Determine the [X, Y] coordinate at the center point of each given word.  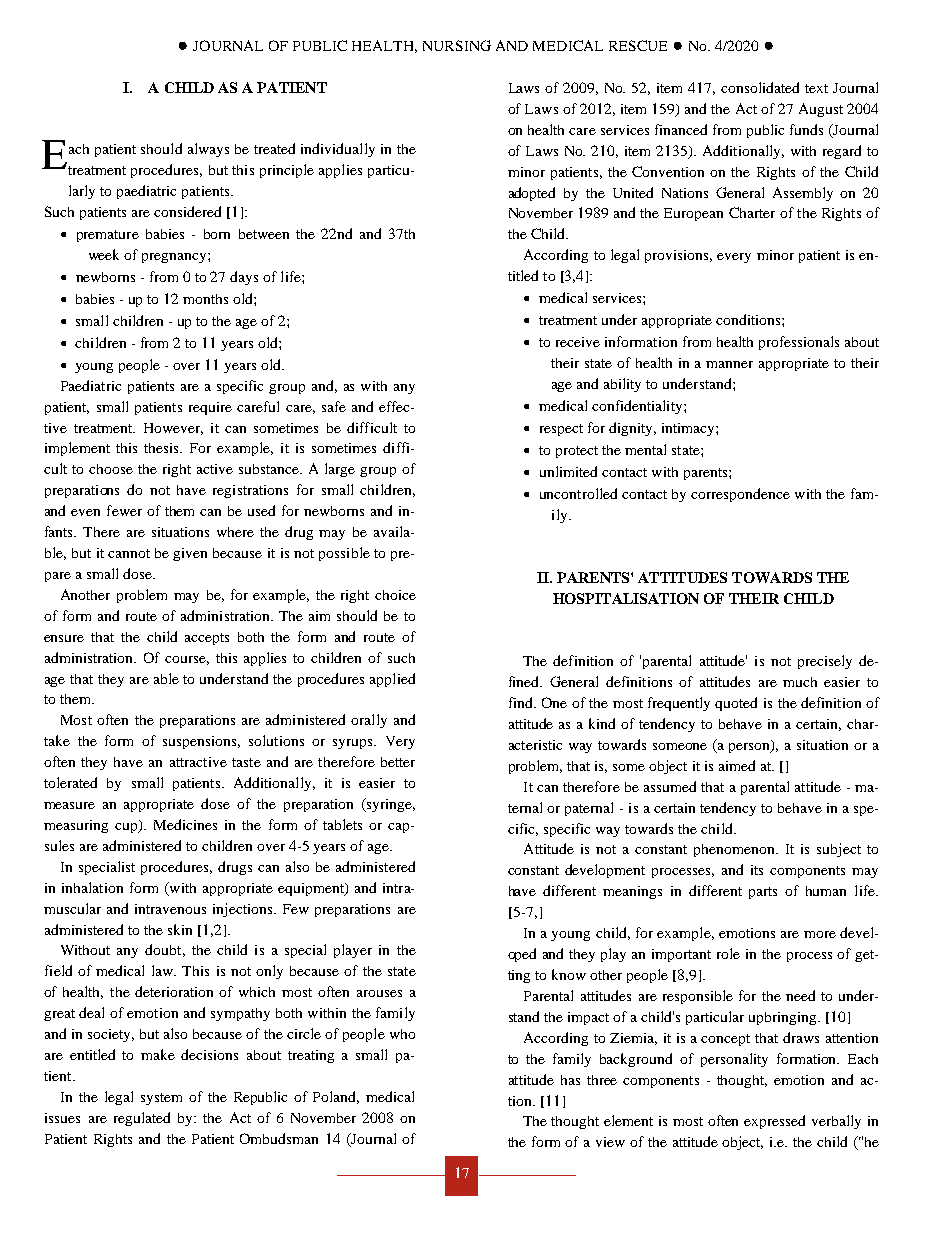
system [161, 1099]
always [208, 150]
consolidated [760, 87]
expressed [774, 1122]
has [570, 1080]
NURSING [457, 45]
